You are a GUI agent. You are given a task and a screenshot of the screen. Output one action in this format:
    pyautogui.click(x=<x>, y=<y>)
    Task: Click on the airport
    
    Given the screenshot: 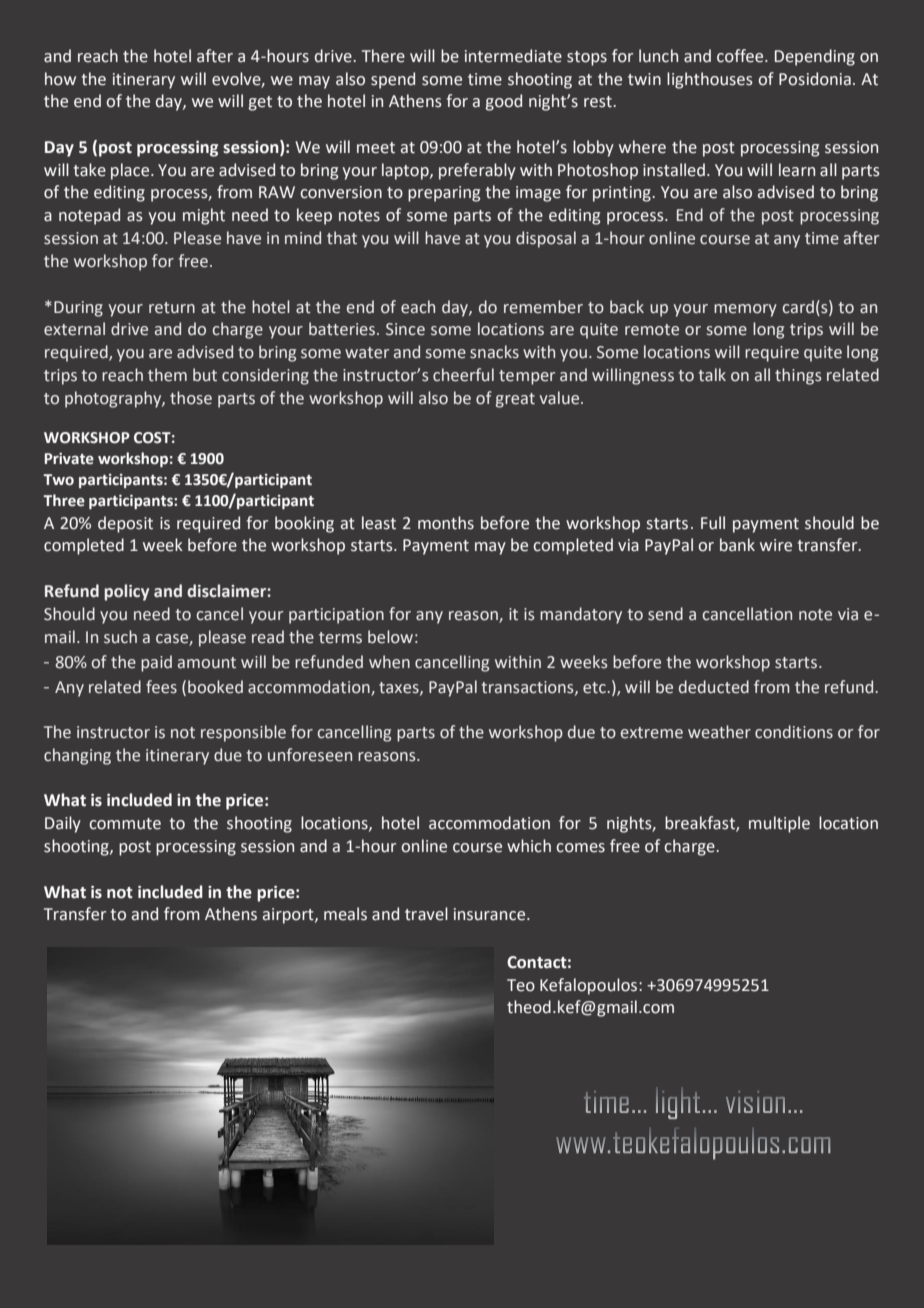 What is the action you would take?
    pyautogui.click(x=289, y=916)
